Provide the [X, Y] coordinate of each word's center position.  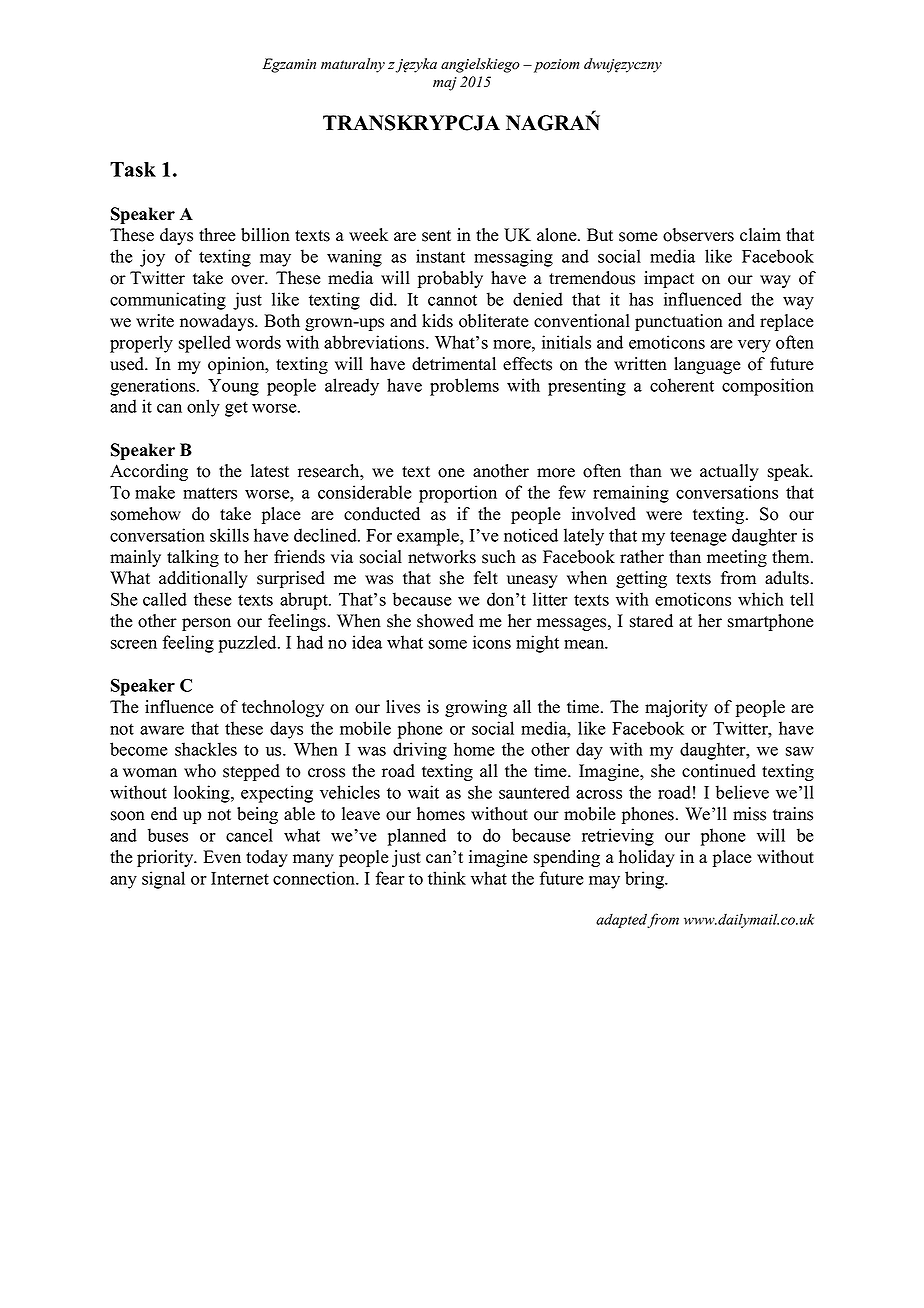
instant [440, 256]
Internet [240, 878]
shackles [206, 749]
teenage [698, 538]
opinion [237, 365]
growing [476, 708]
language [707, 365]
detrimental [454, 364]
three [217, 235]
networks [442, 557]
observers [698, 235]
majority [676, 708]
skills [229, 535]
